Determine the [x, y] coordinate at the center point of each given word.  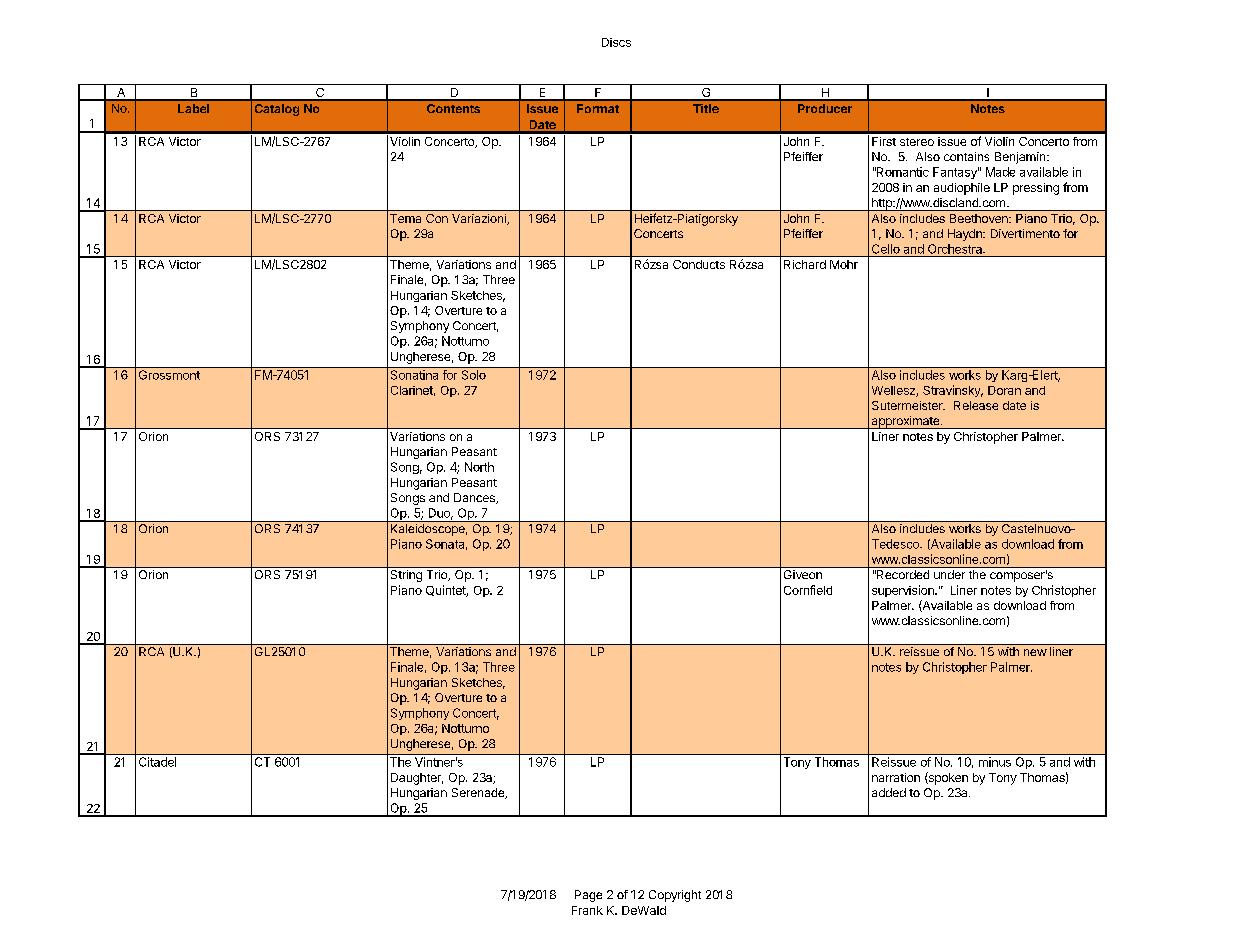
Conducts [699, 264]
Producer [825, 108]
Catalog [277, 110]
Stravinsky [953, 391]
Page [588, 896]
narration [896, 777]
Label [193, 108]
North [479, 467]
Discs [616, 42]
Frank [587, 910]
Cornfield [808, 590]
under [949, 574]
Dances [475, 498]
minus [995, 762]
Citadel [157, 762]
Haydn [966, 235]
